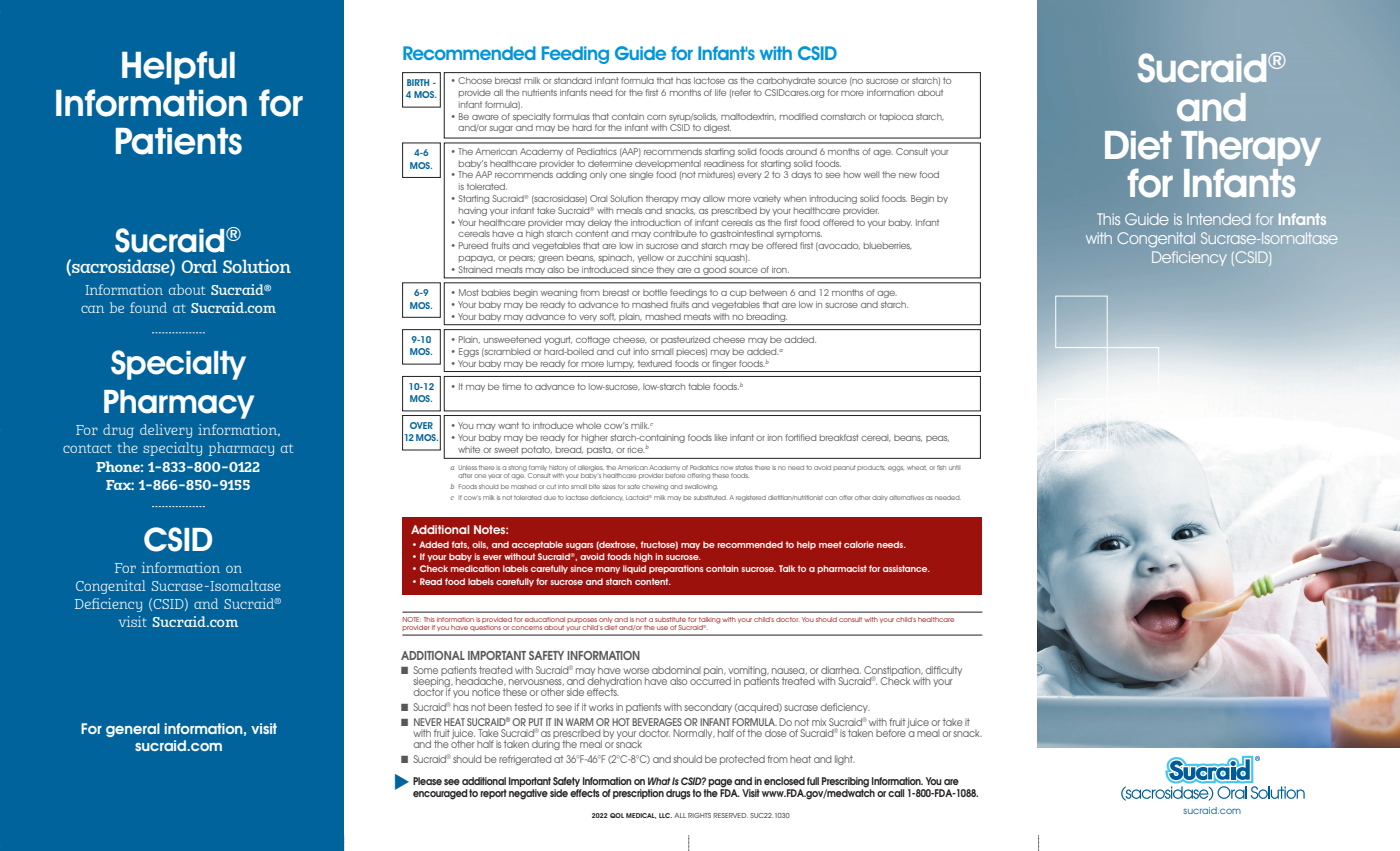 The width and height of the page is (1400, 851). I want to click on BIRTH, so click(418, 82).
